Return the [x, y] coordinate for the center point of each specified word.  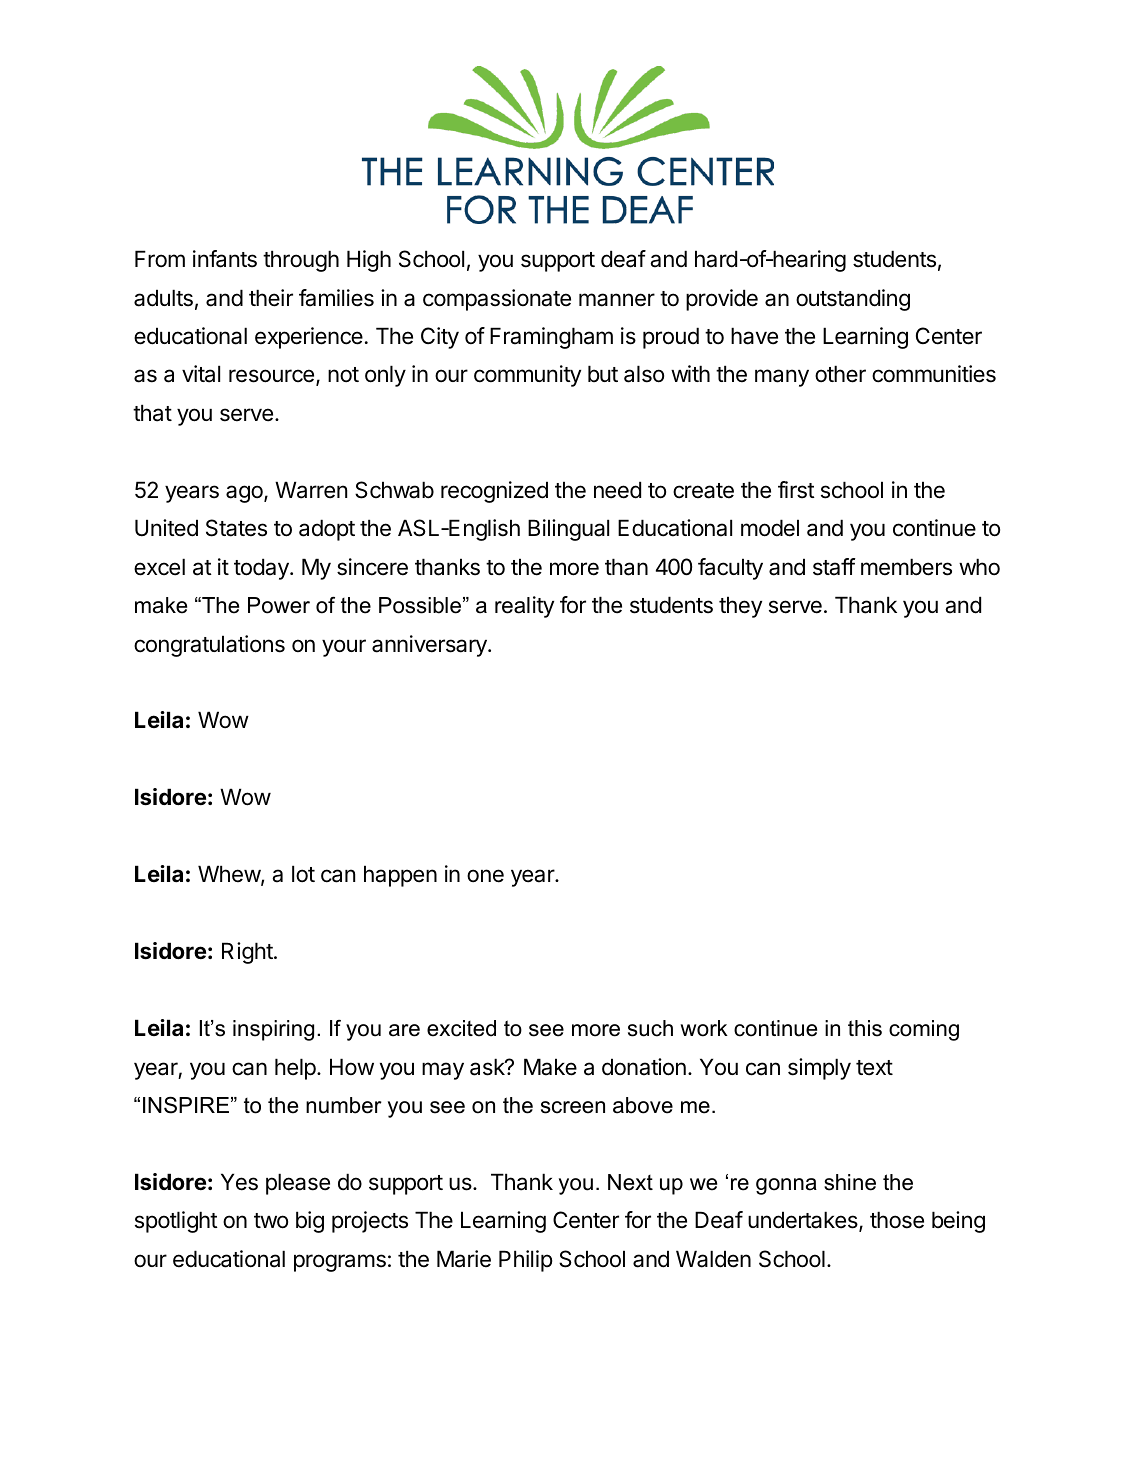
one [485, 876]
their [271, 298]
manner [617, 300]
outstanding [853, 300]
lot [303, 874]
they [740, 607]
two [271, 1221]
